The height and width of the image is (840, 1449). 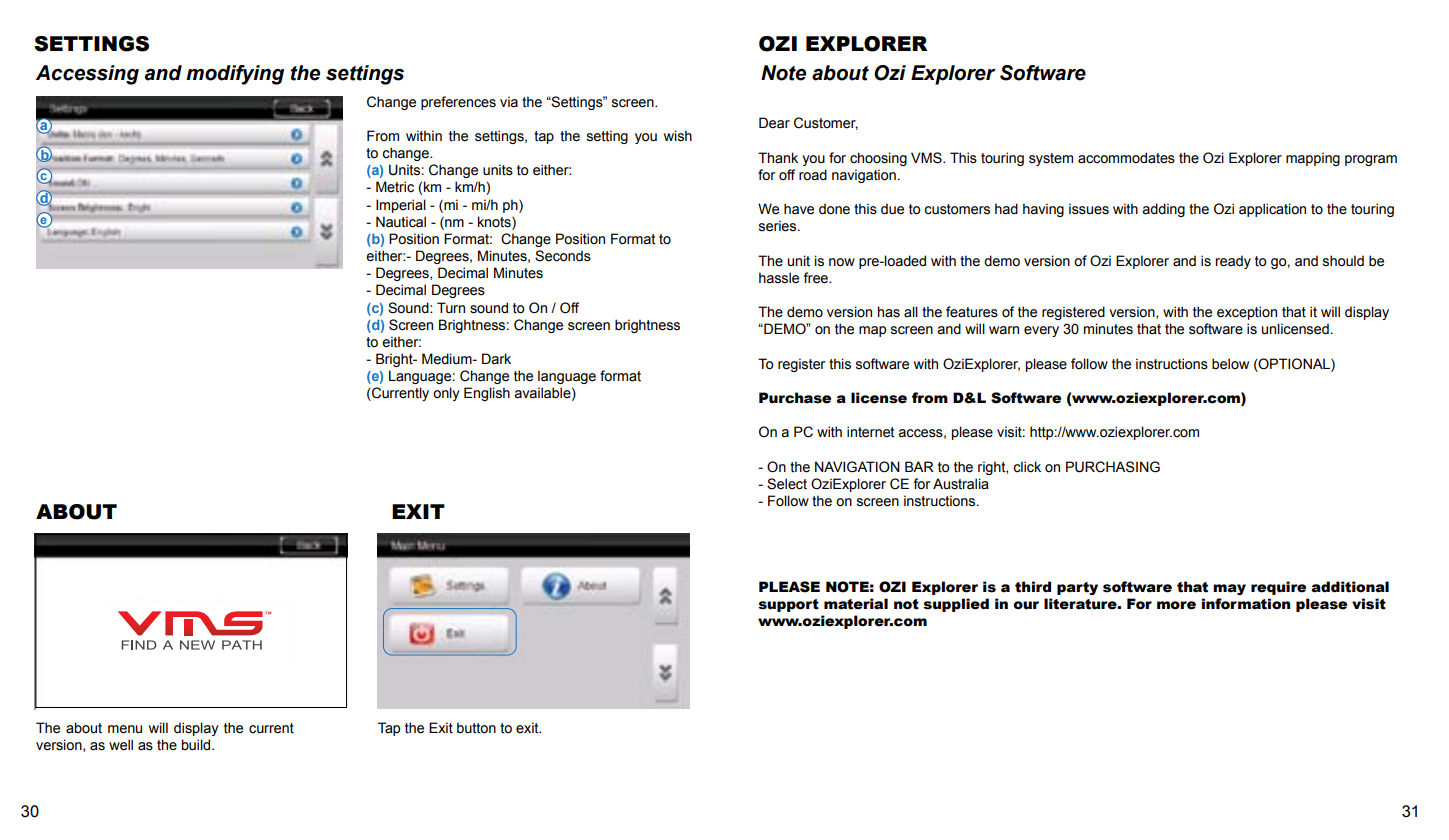 I want to click on Dear, so click(x=774, y=123).
